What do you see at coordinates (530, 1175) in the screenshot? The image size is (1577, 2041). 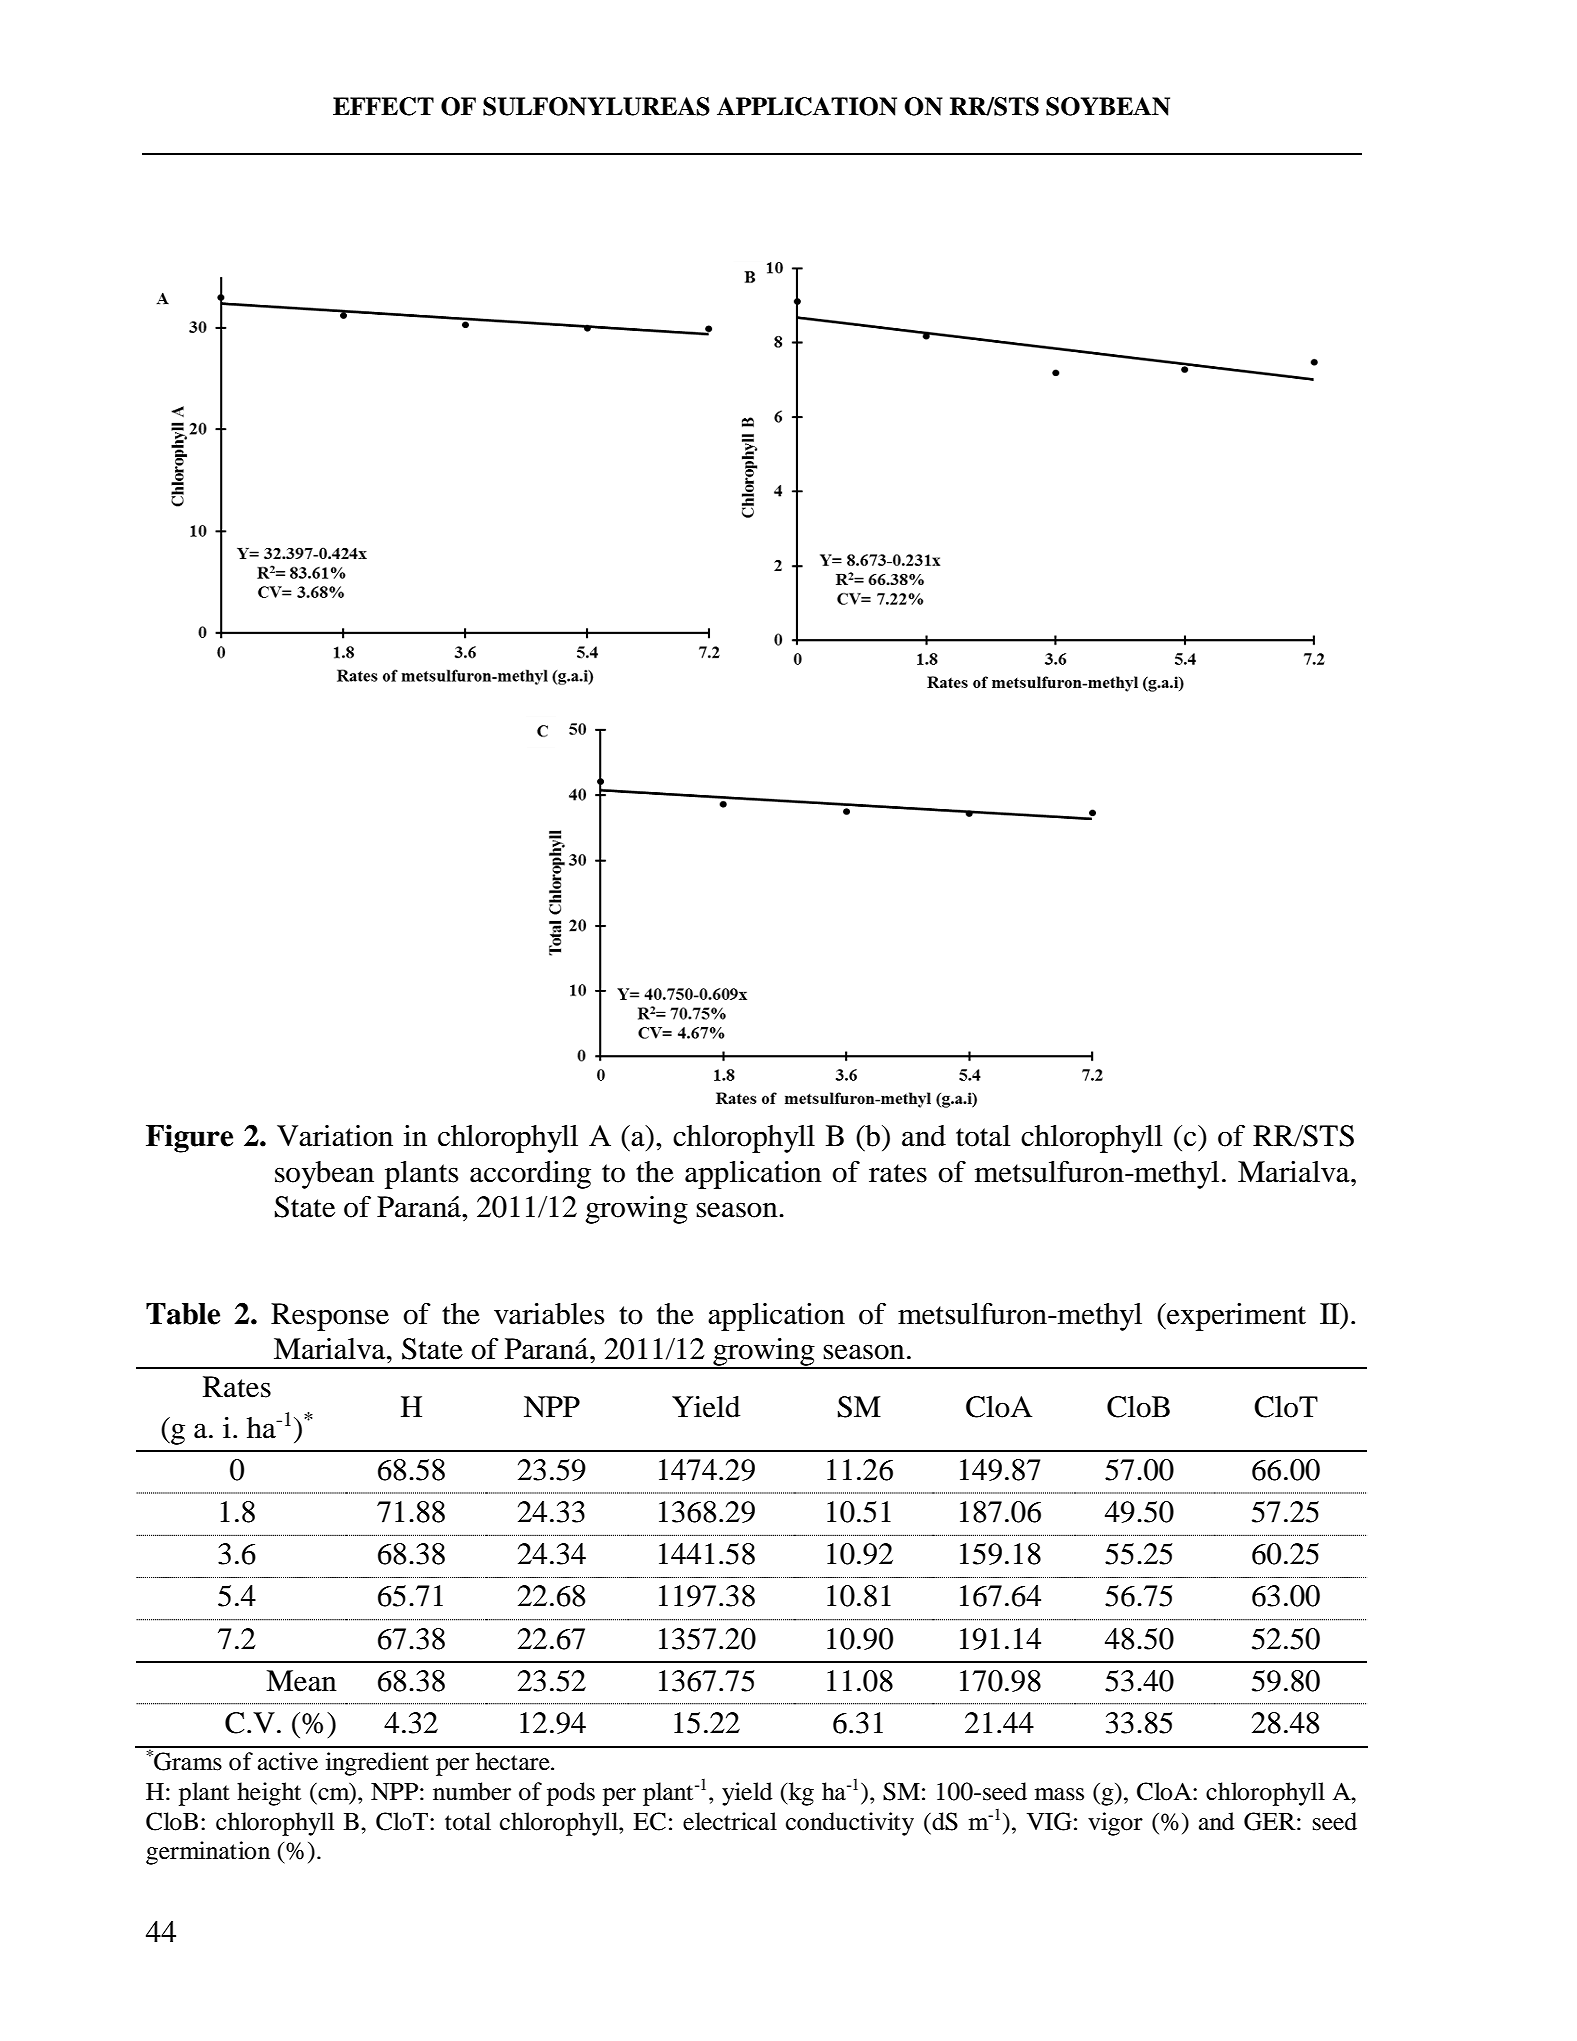 I see `according` at bounding box center [530, 1175].
